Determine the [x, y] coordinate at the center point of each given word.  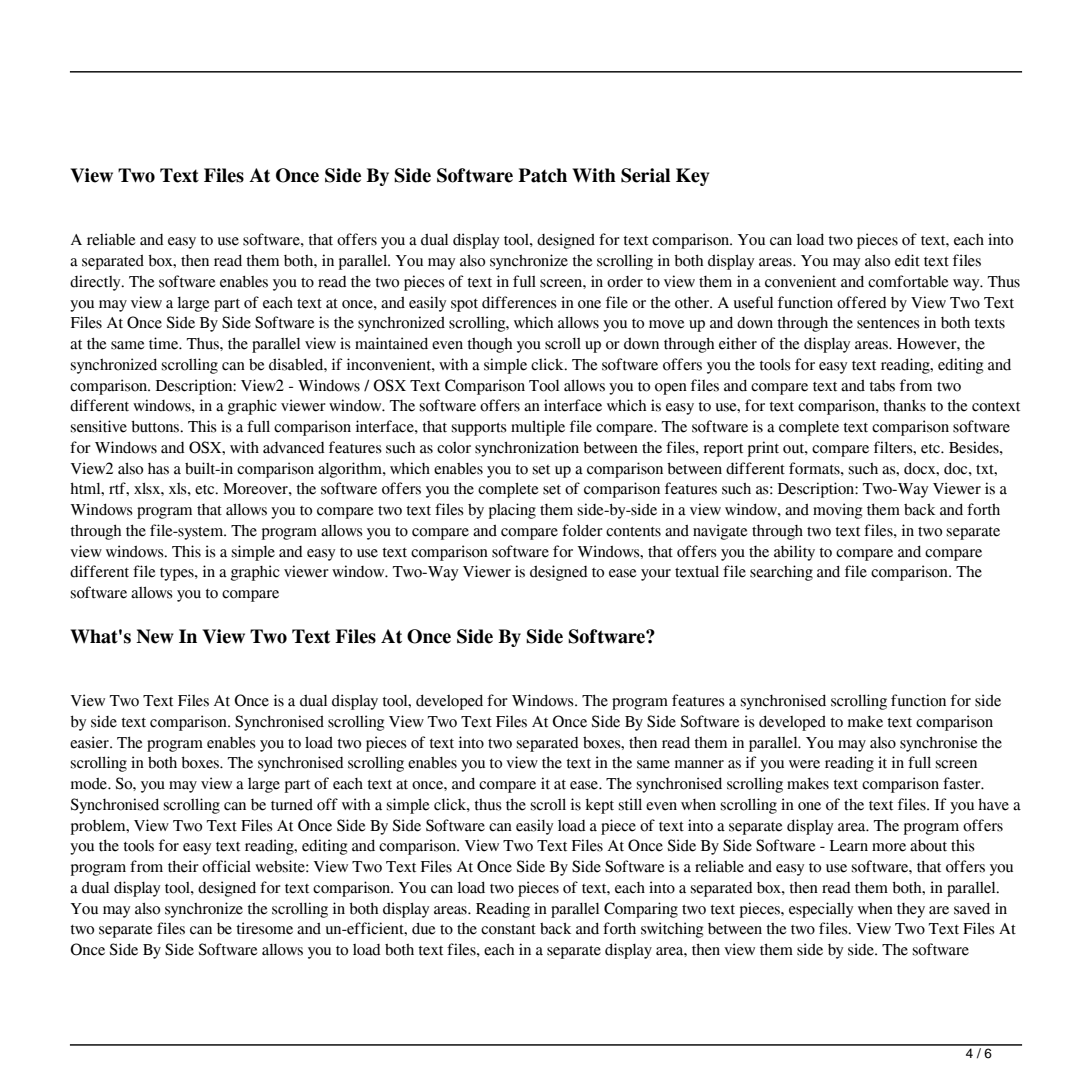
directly [96, 283]
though [490, 345]
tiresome [265, 928]
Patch [542, 175]
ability [794, 553]
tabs [882, 385]
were [804, 764]
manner [699, 764]
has [158, 469]
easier [90, 742]
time [165, 343]
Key [692, 177]
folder [582, 530]
